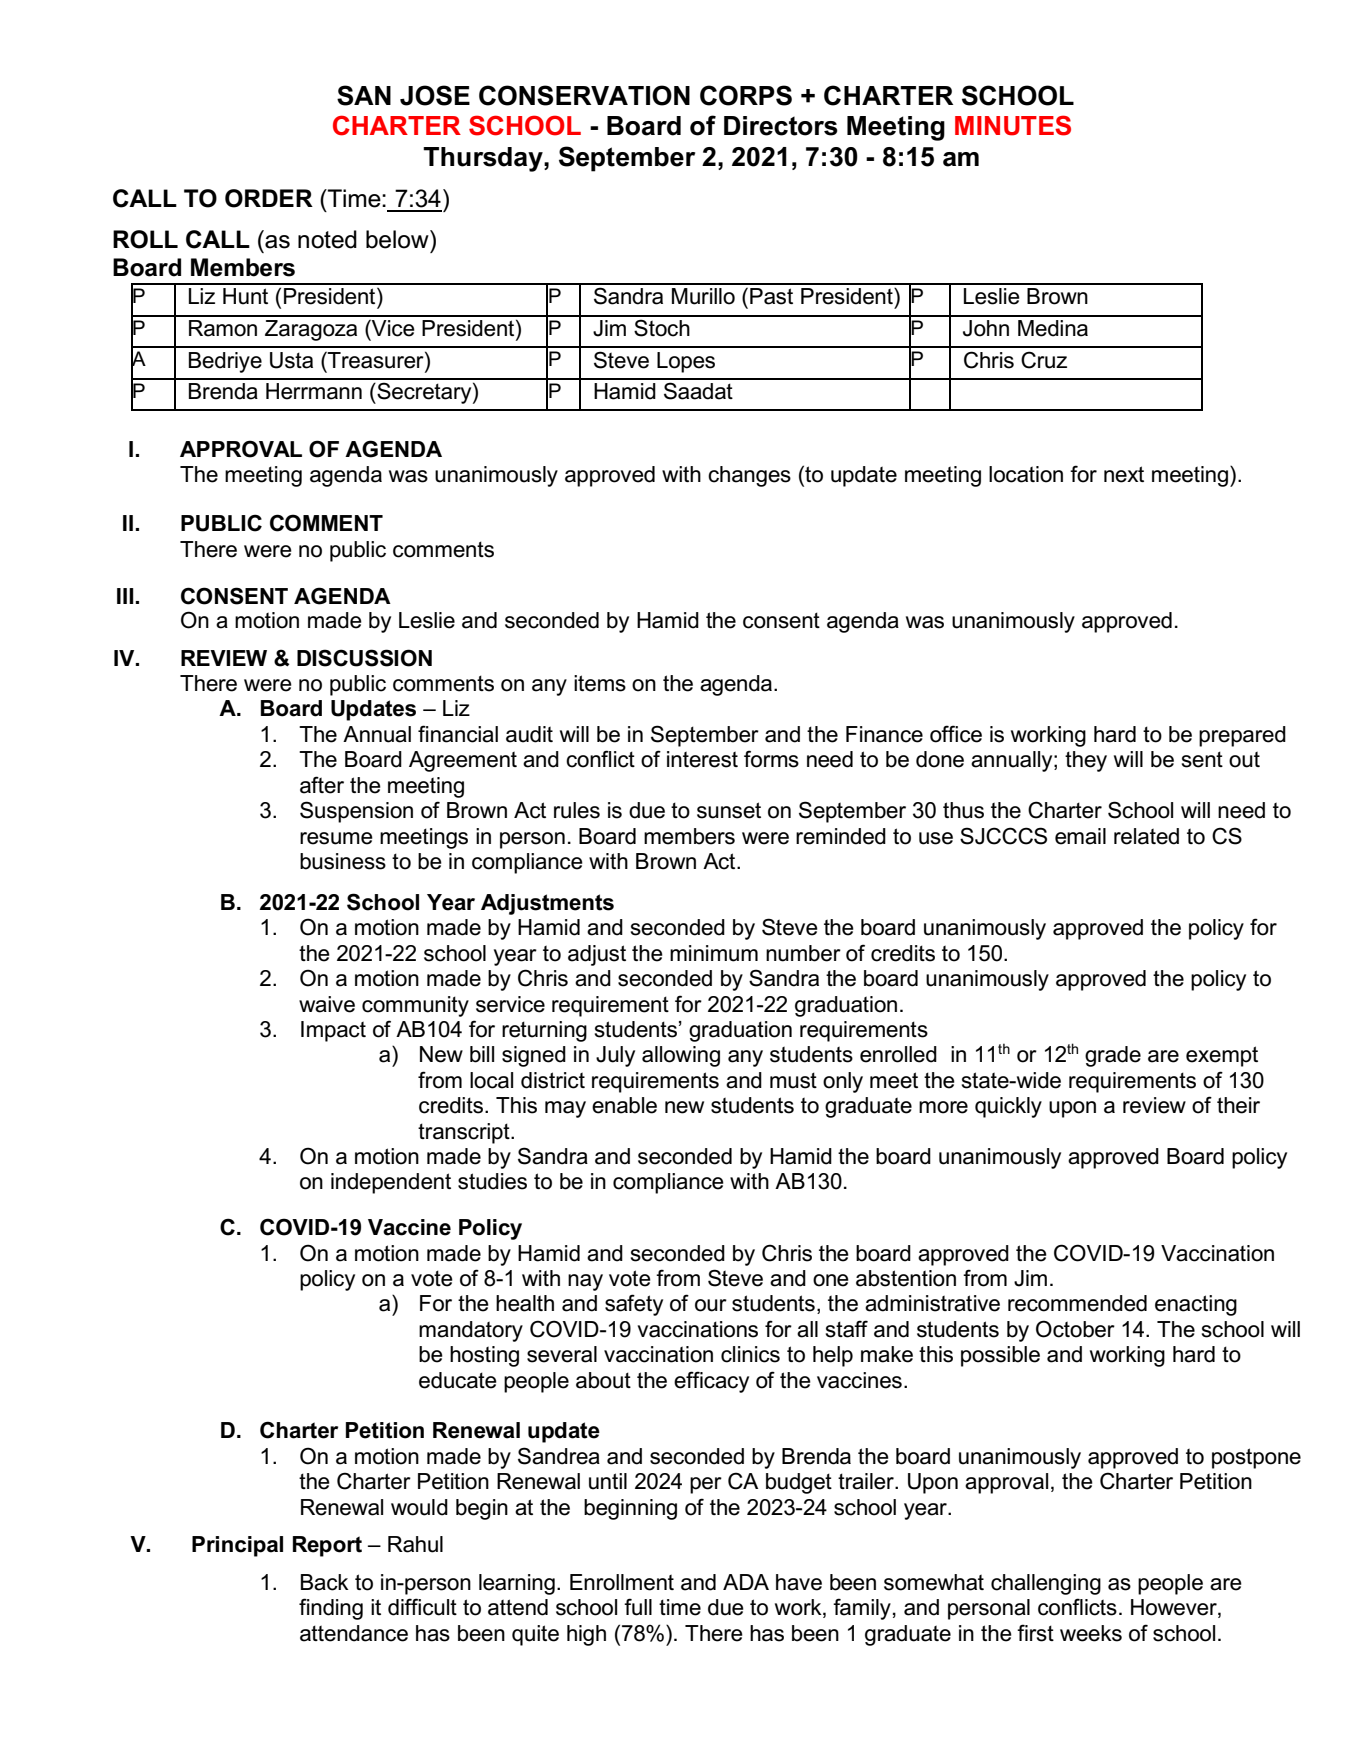 This document has height=1750, width=1352. I want to click on minimum, so click(714, 953).
